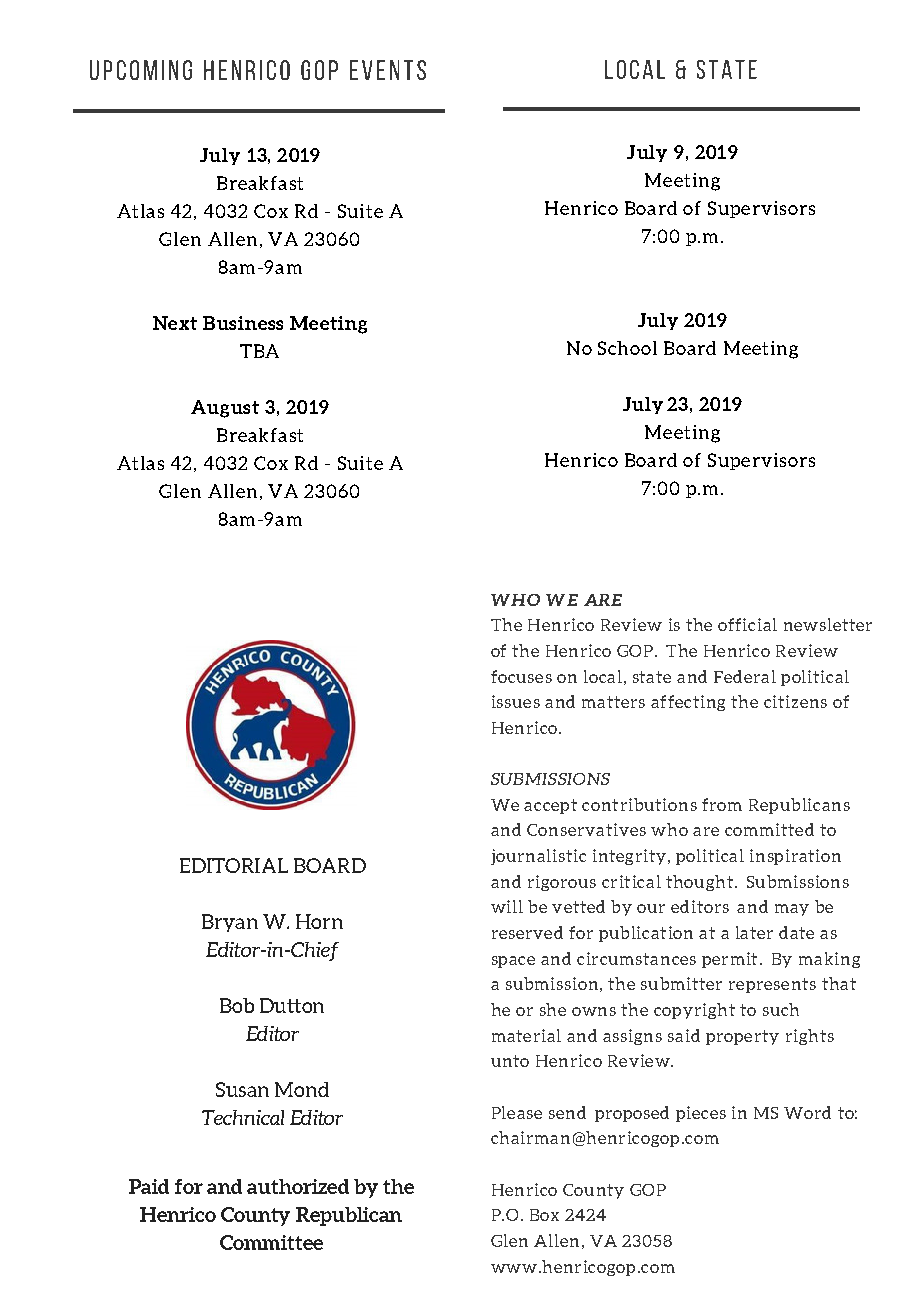  I want to click on Box, so click(544, 1215).
